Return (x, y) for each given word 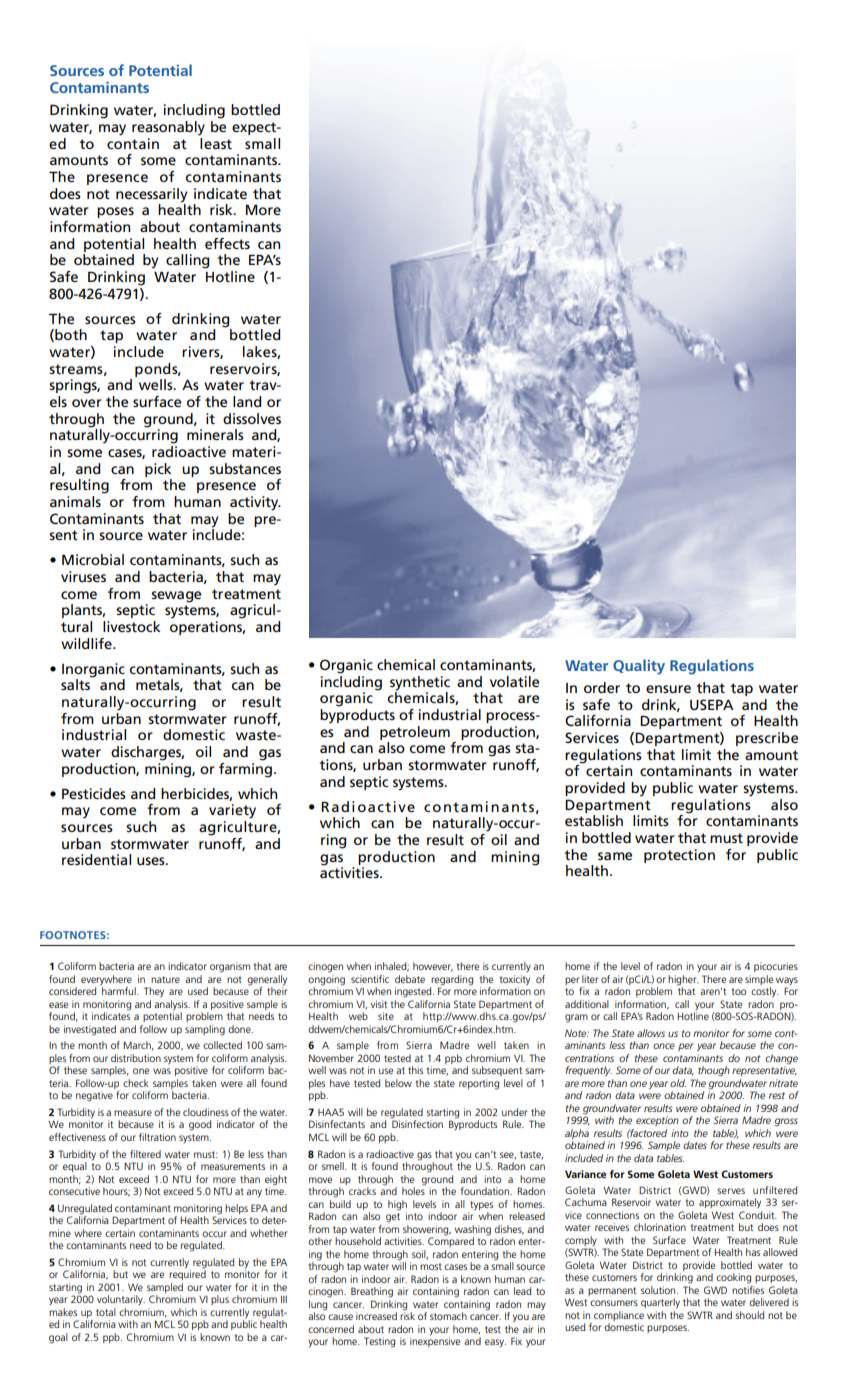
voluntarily (121, 1300)
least (215, 142)
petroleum (415, 733)
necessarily (151, 195)
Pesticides (94, 793)
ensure (668, 689)
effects (227, 243)
